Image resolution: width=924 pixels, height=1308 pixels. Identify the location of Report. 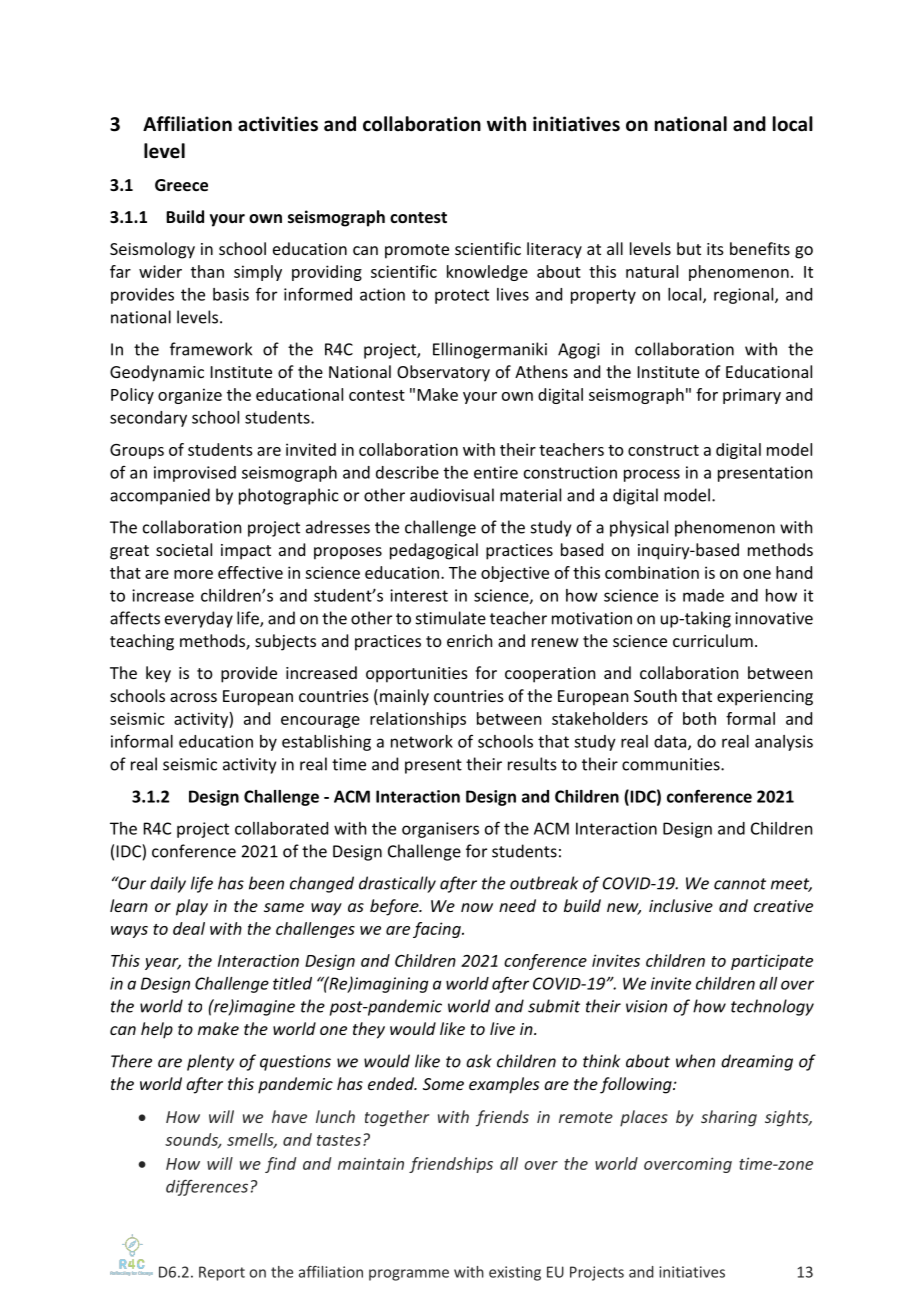
(222, 1273).
